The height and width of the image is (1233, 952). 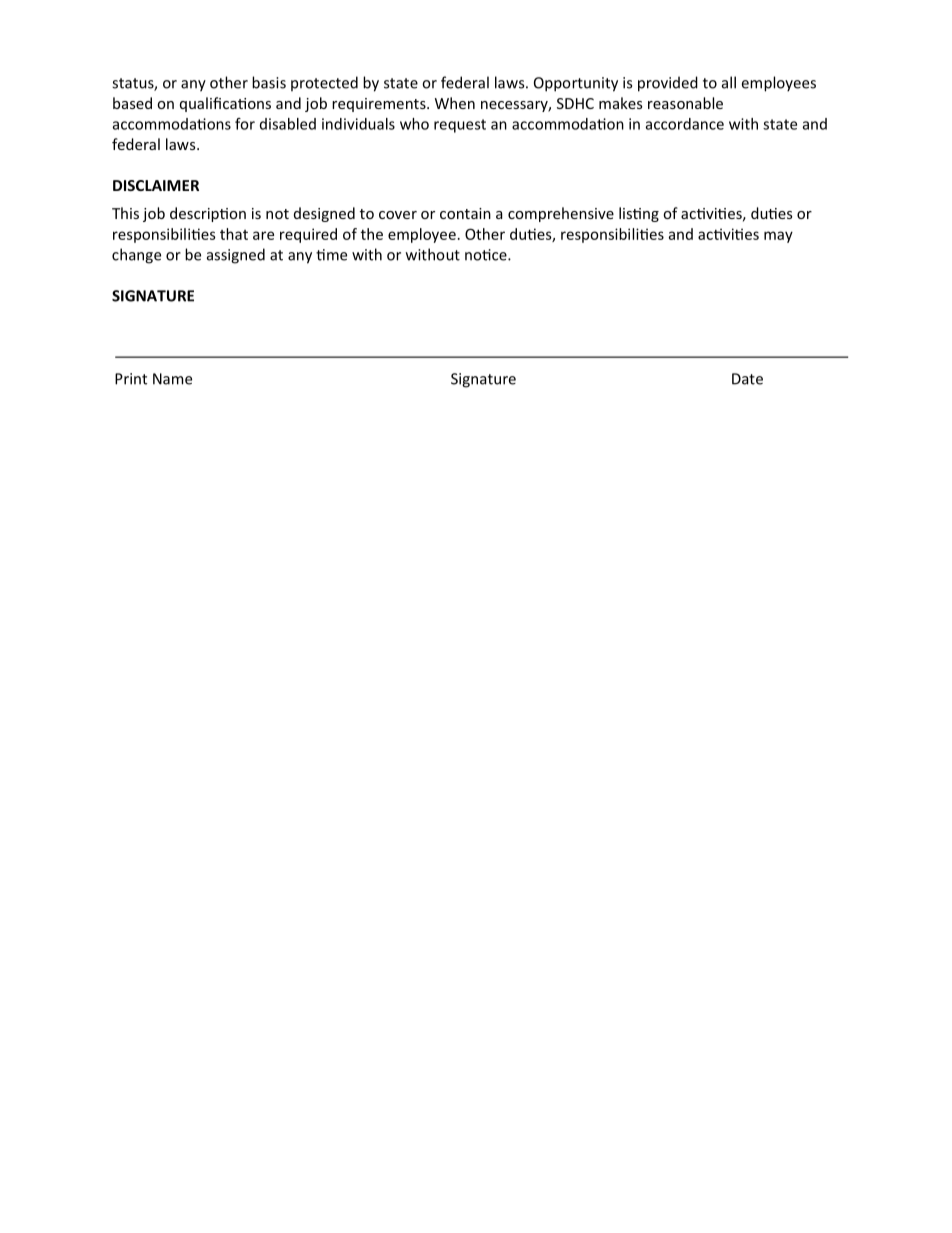 What do you see at coordinates (685, 124) in the image?
I see `accordance` at bounding box center [685, 124].
